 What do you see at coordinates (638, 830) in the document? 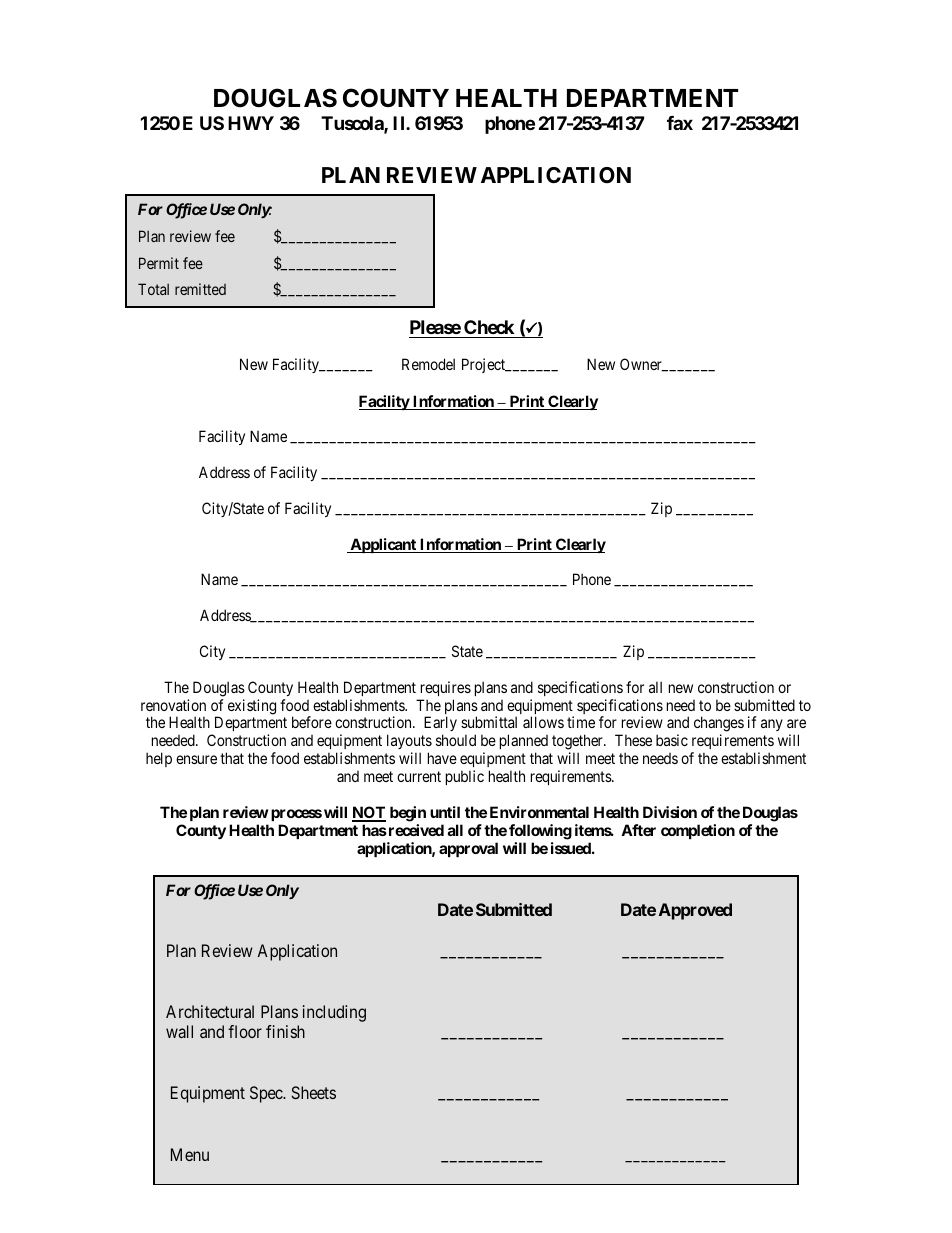
I see `After` at bounding box center [638, 830].
